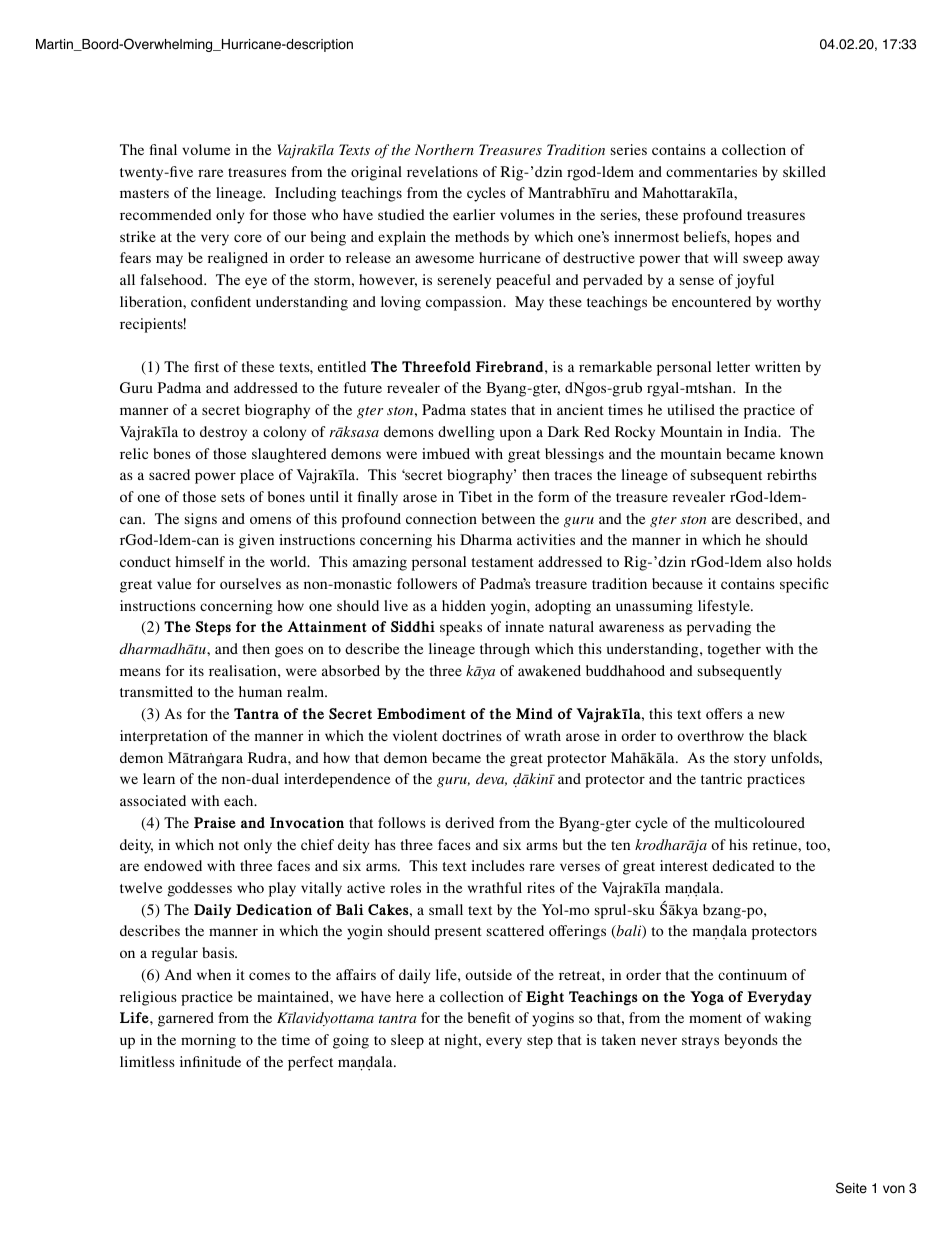  I want to click on new, so click(772, 715).
